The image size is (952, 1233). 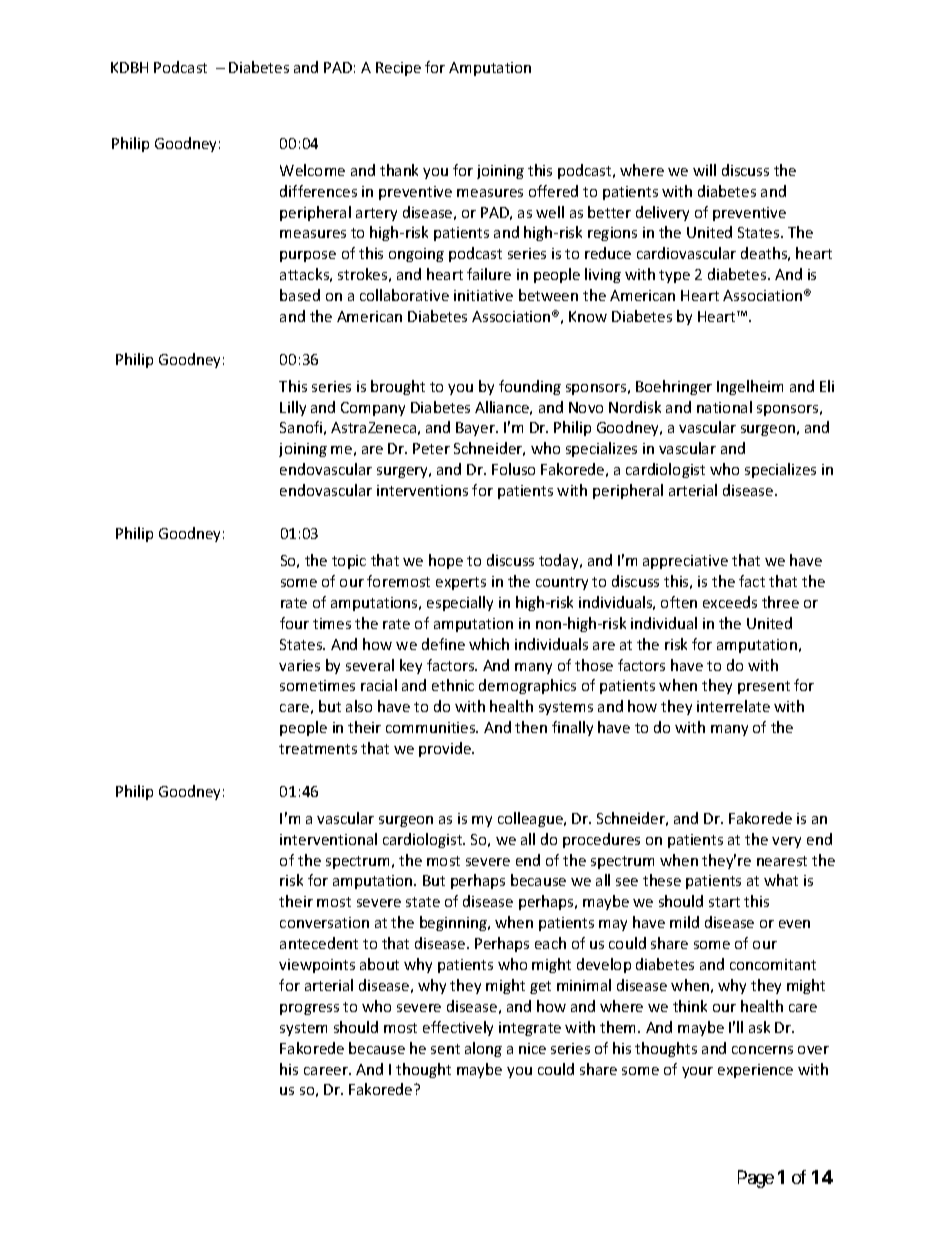 I want to click on progress, so click(x=309, y=1009).
